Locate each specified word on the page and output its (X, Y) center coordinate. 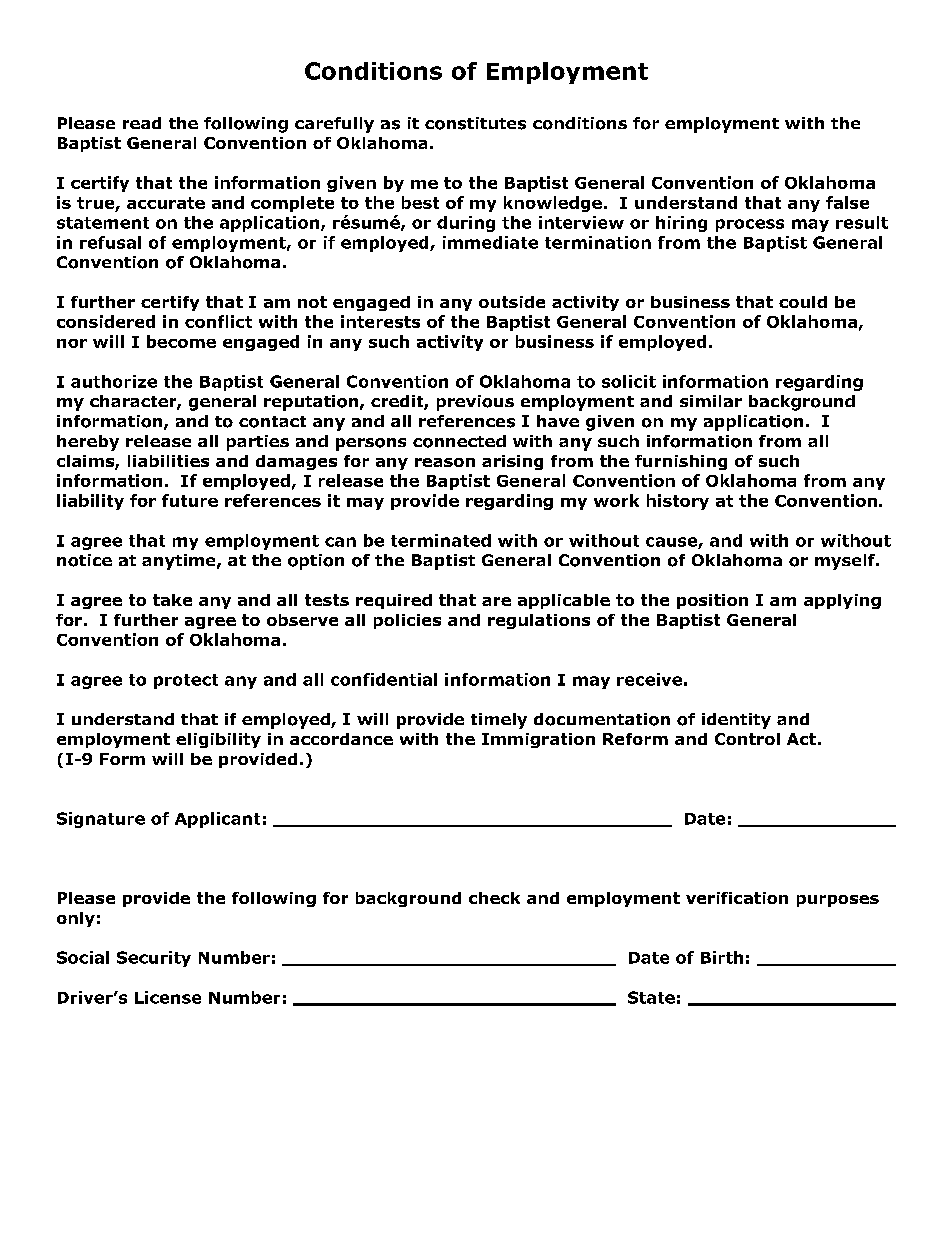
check (494, 898)
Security (154, 959)
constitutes (475, 123)
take (172, 600)
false (847, 202)
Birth (722, 957)
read (142, 123)
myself (846, 562)
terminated (441, 540)
